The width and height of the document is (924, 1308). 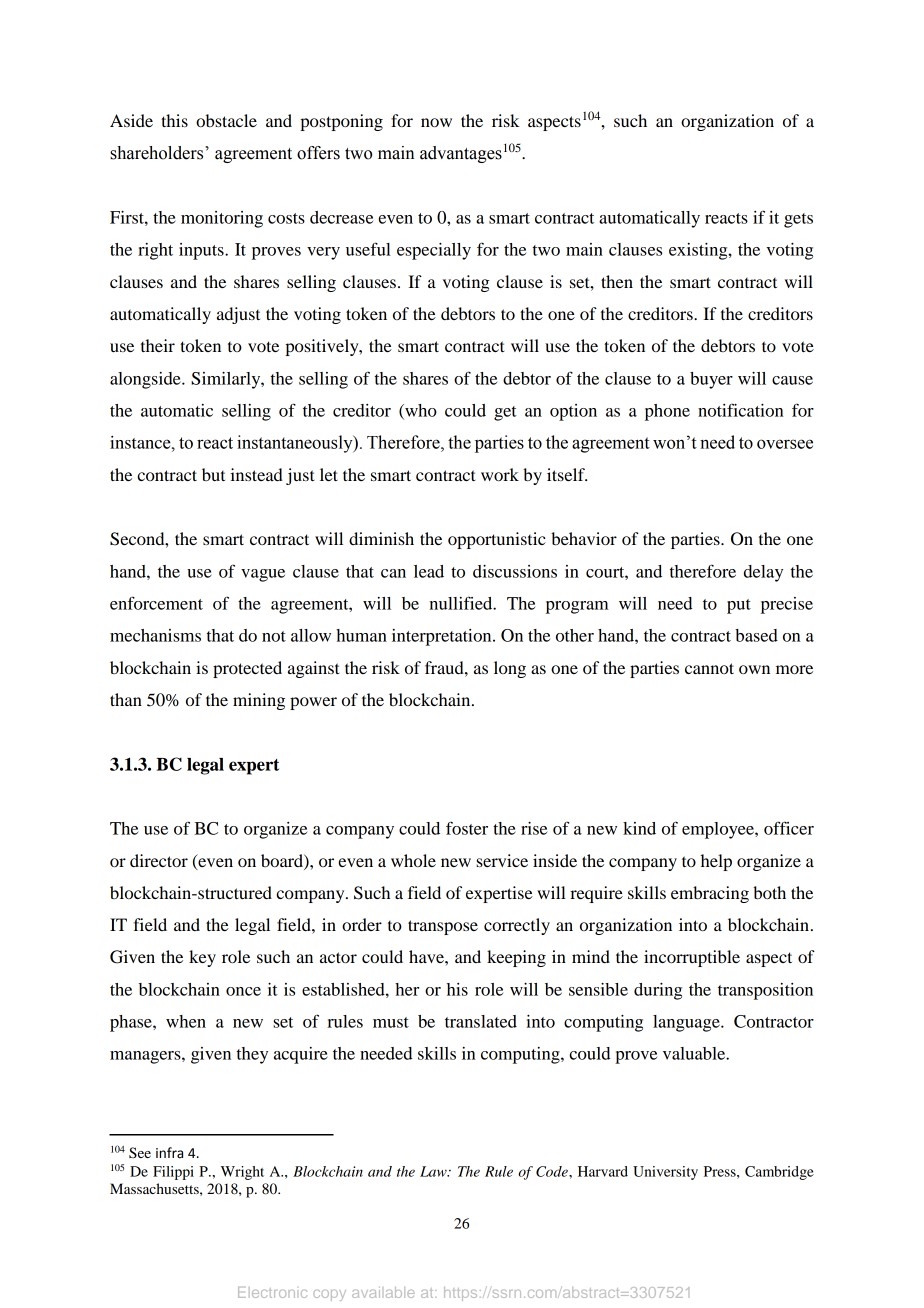 I want to click on now, so click(x=436, y=122).
